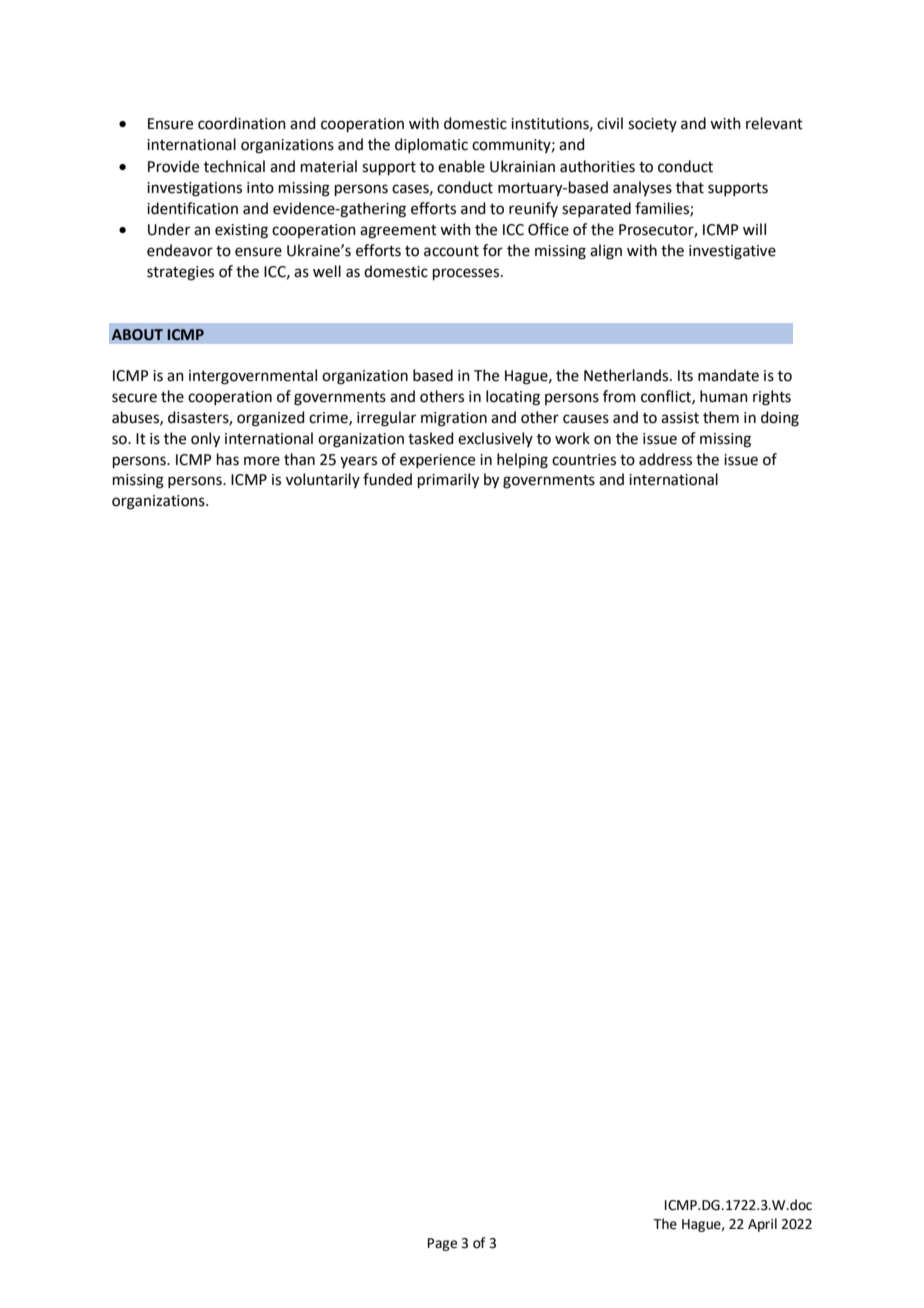  What do you see at coordinates (228, 459) in the page?
I see `has` at bounding box center [228, 459].
